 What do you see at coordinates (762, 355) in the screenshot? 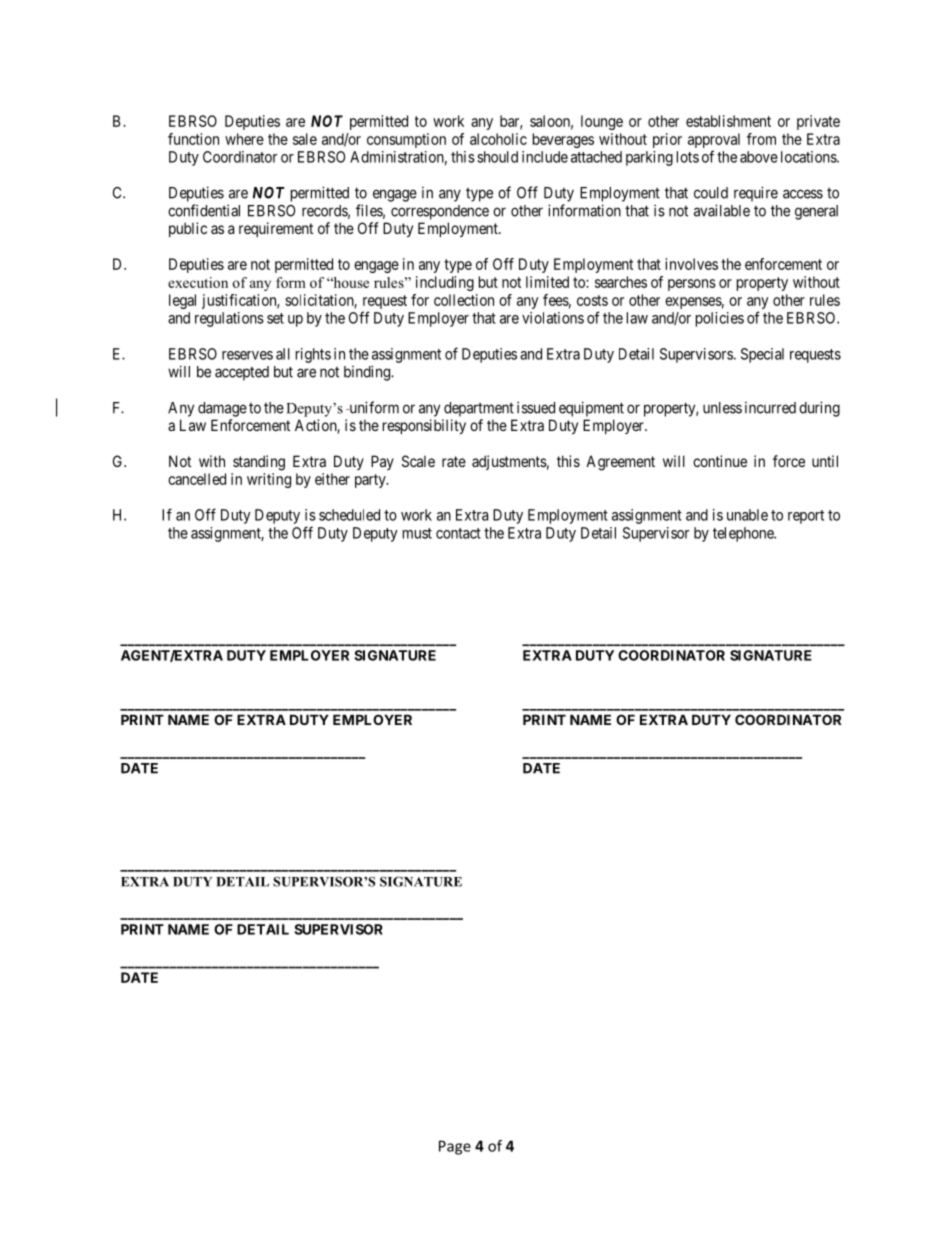
I see `Special` at bounding box center [762, 355].
